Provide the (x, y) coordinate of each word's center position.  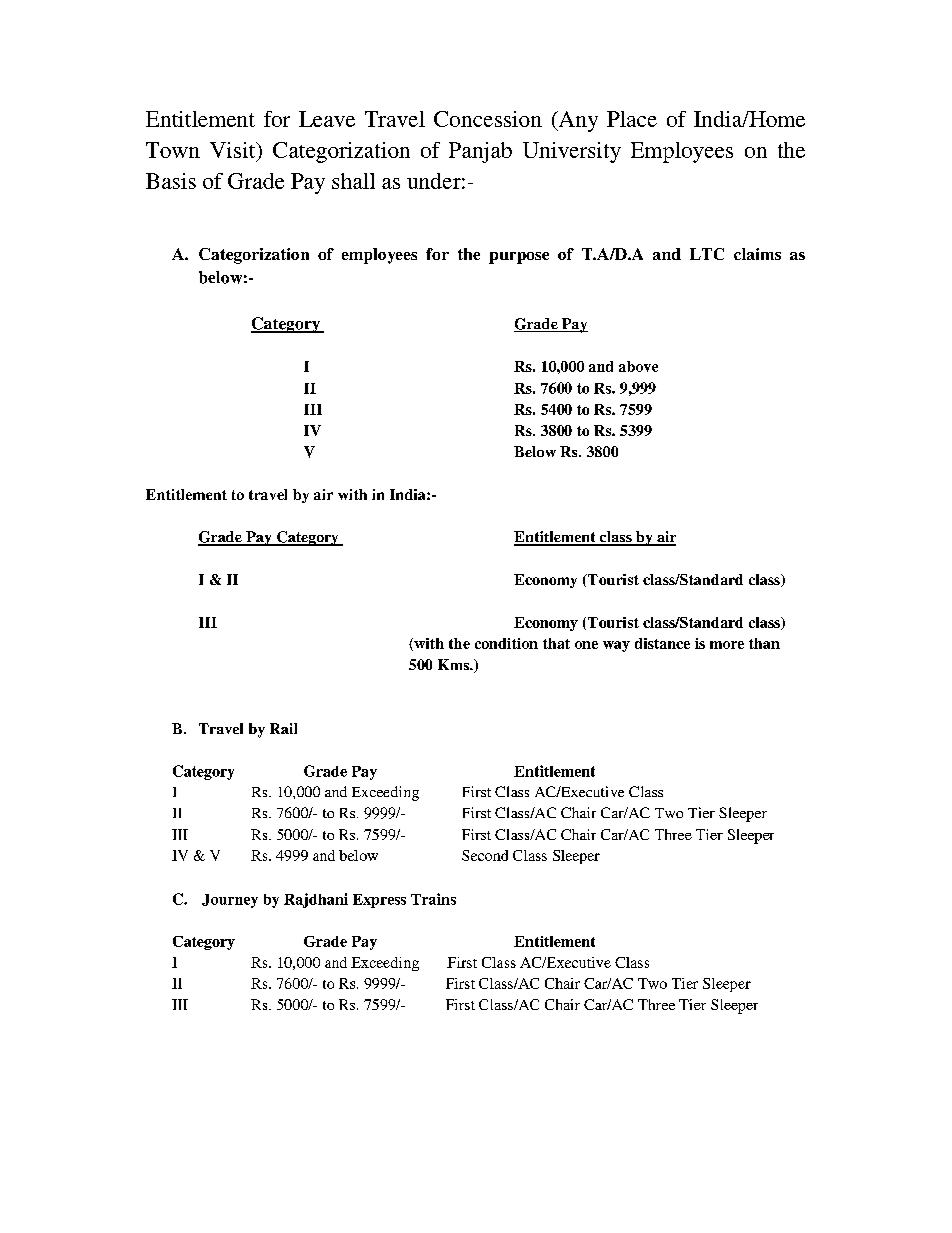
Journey (230, 901)
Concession (488, 119)
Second (485, 855)
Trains (433, 899)
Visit (234, 150)
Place (632, 119)
